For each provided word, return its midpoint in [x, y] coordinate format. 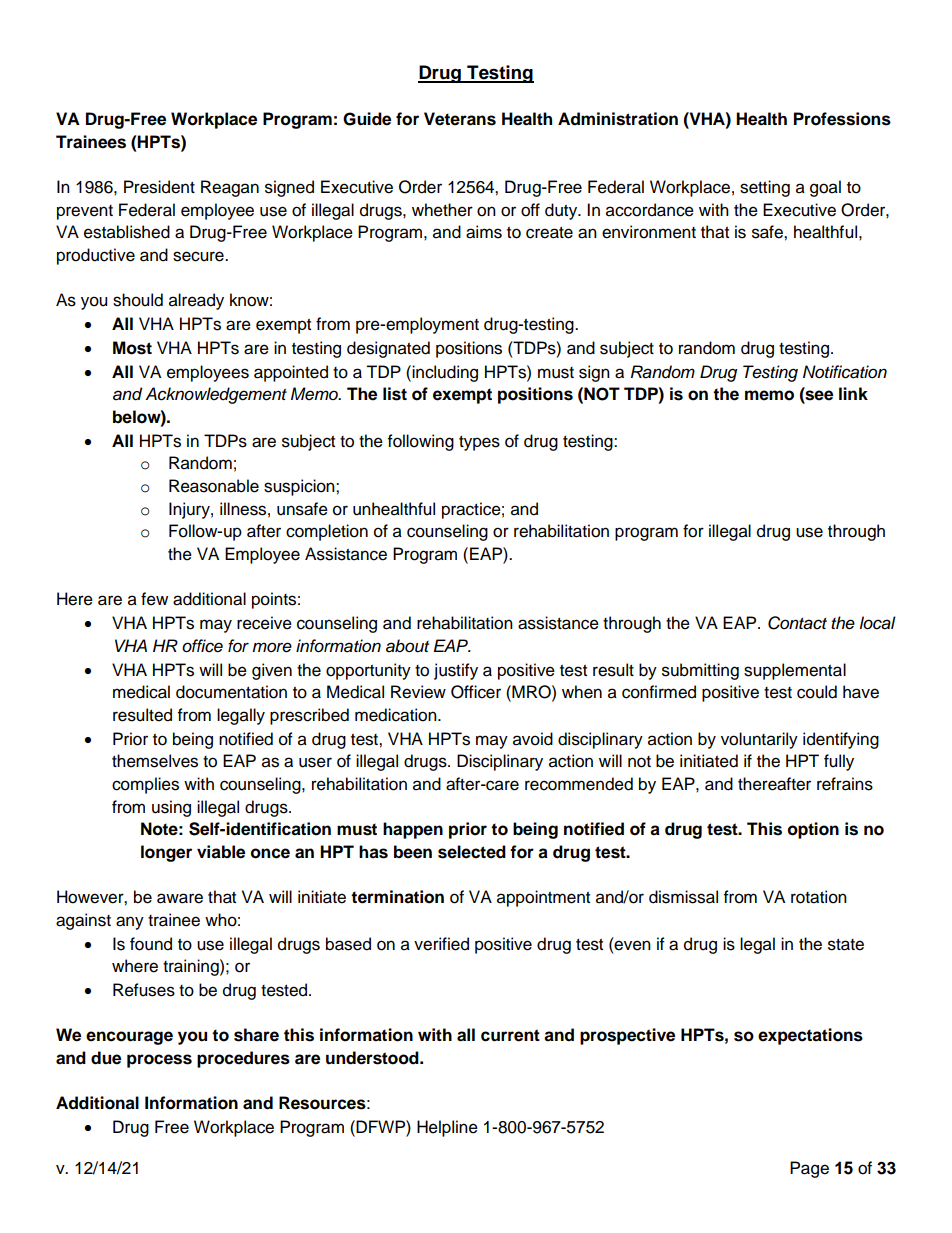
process [159, 1061]
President [159, 187]
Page [809, 1169]
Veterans [460, 119]
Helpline [447, 1128]
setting [765, 188]
